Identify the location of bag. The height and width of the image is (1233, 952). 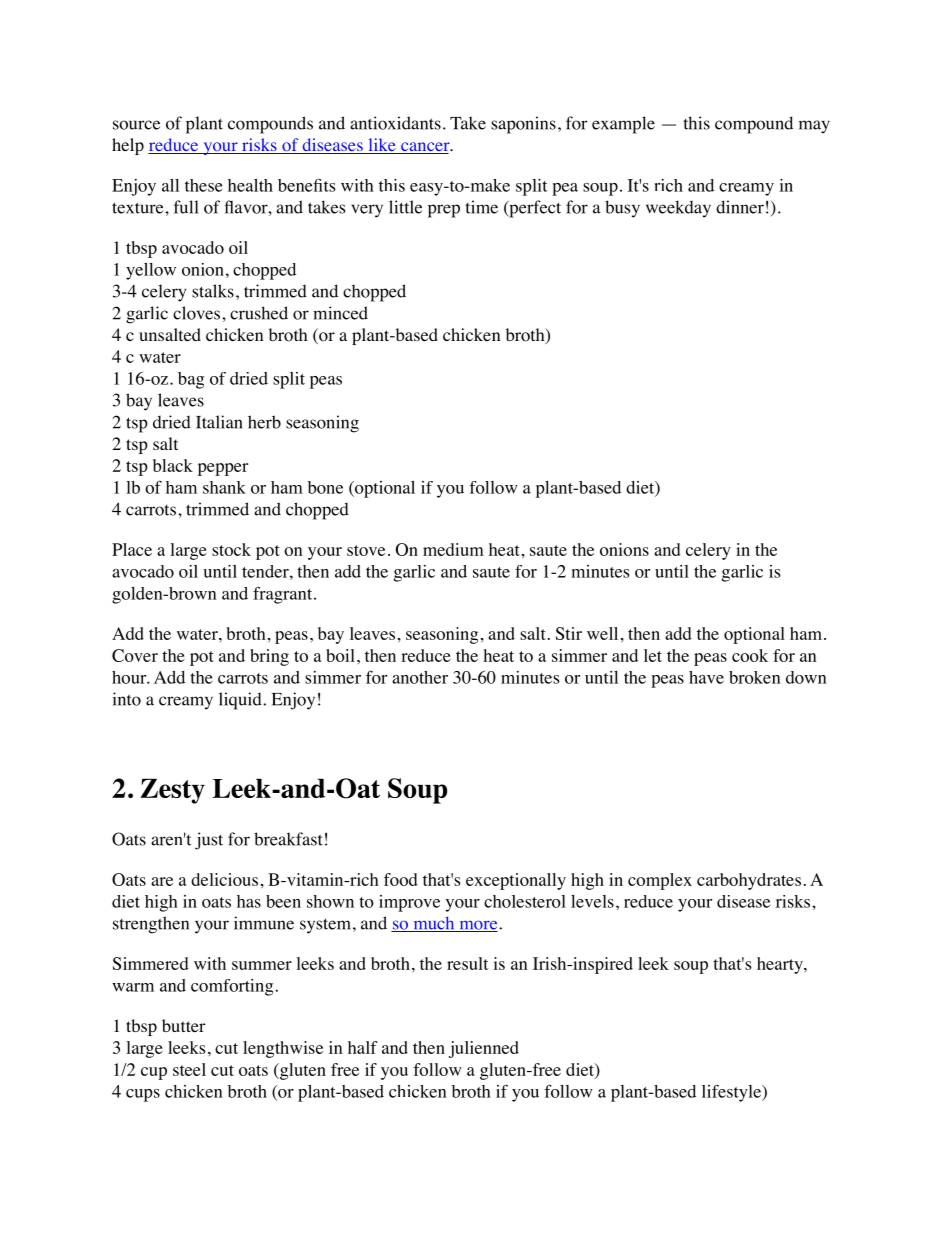
(191, 380).
